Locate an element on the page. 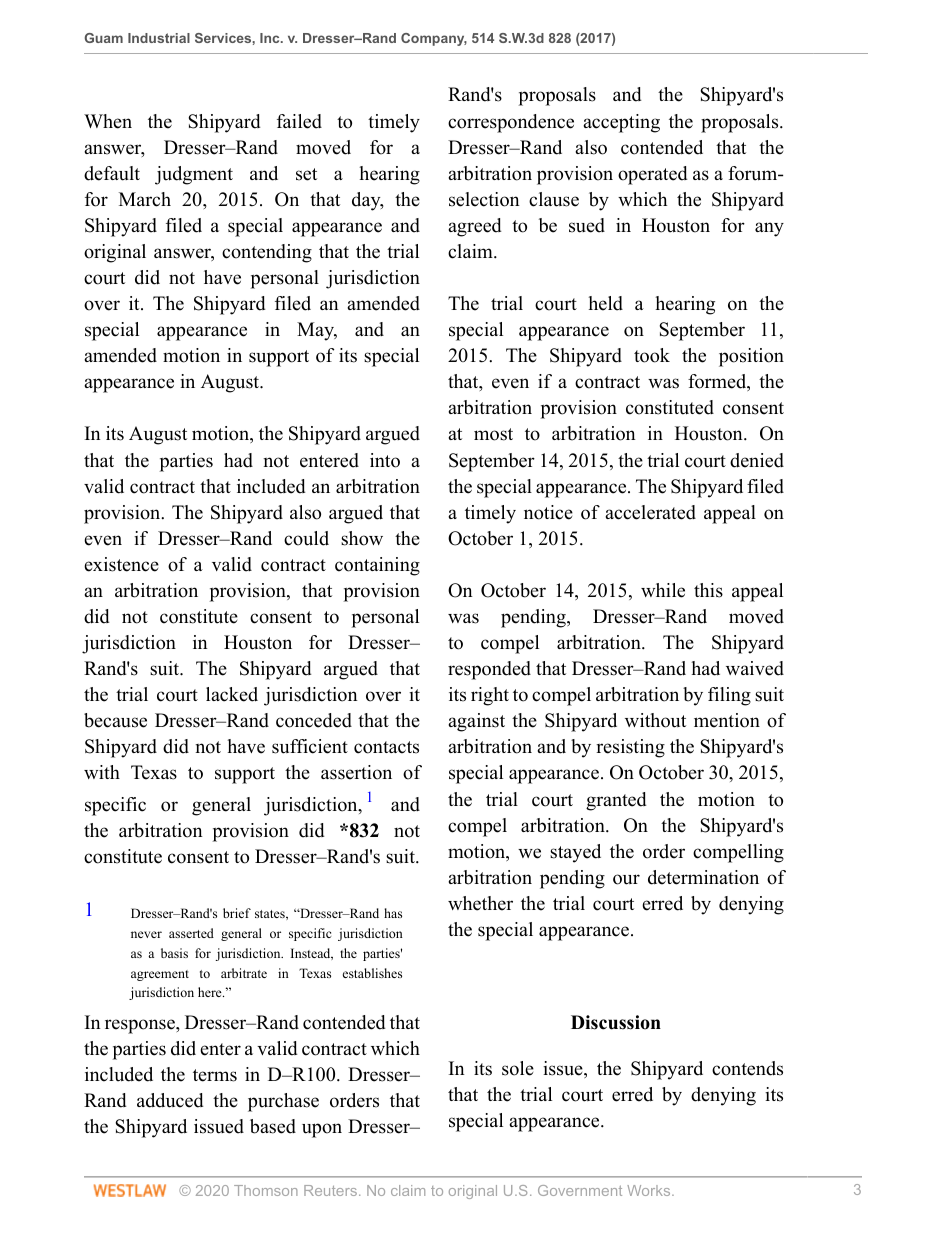 Image resolution: width=952 pixels, height=1233 pixels. contacts is located at coordinates (386, 747).
